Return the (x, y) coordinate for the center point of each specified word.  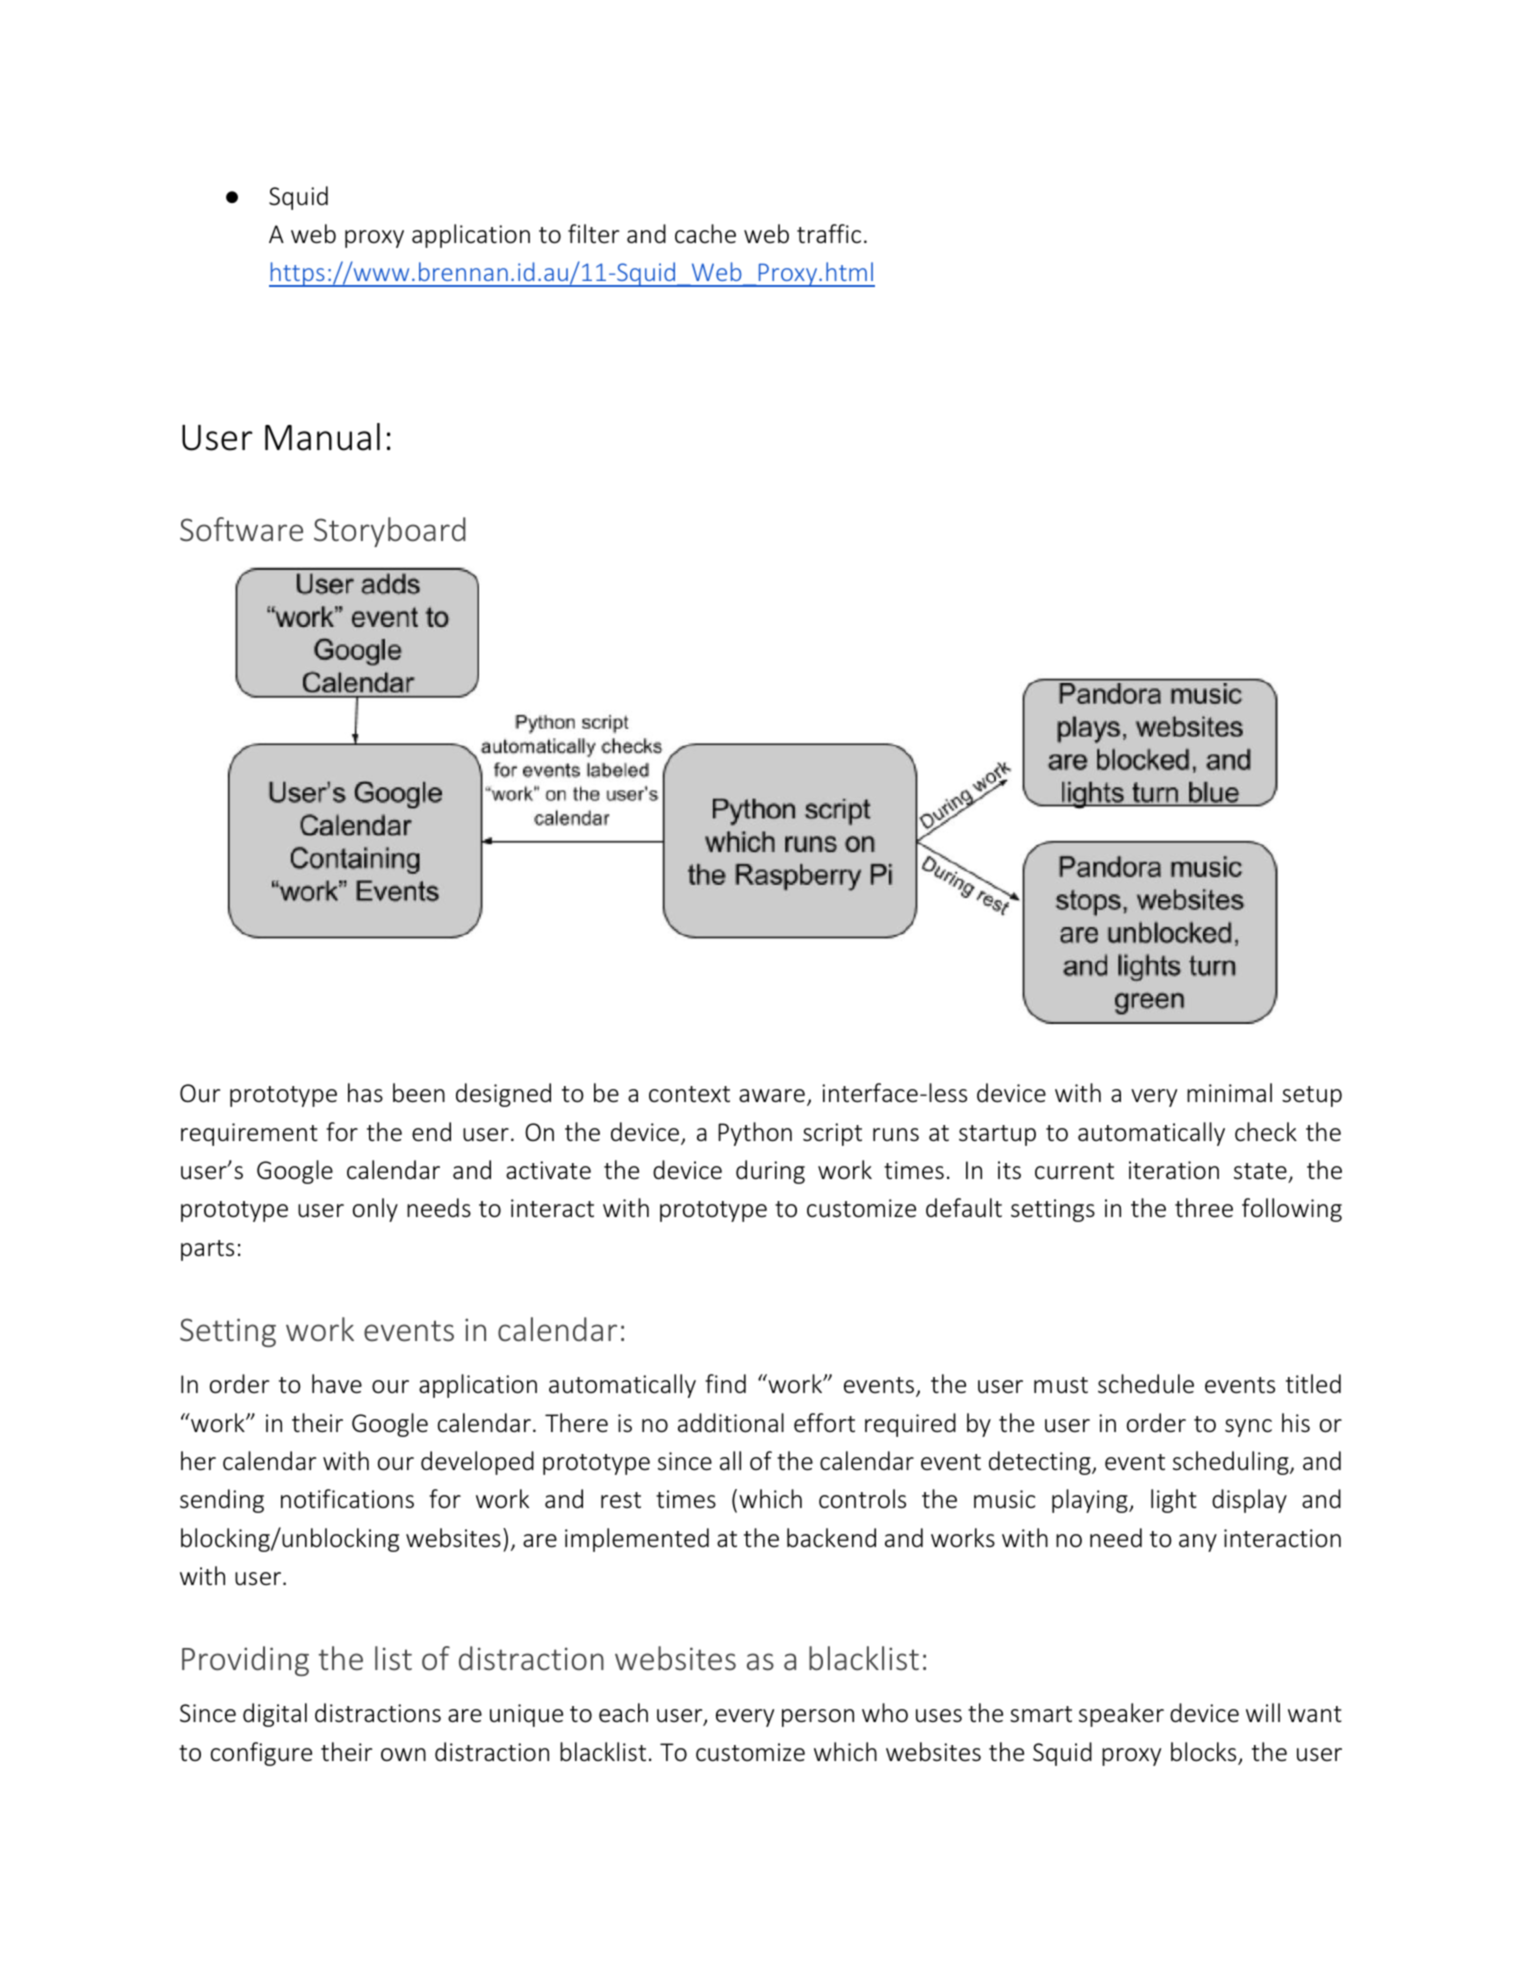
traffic (829, 233)
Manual (322, 437)
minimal (1229, 1092)
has (365, 1092)
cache (705, 233)
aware (772, 1096)
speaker (1121, 1715)
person (818, 1718)
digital (275, 1715)
